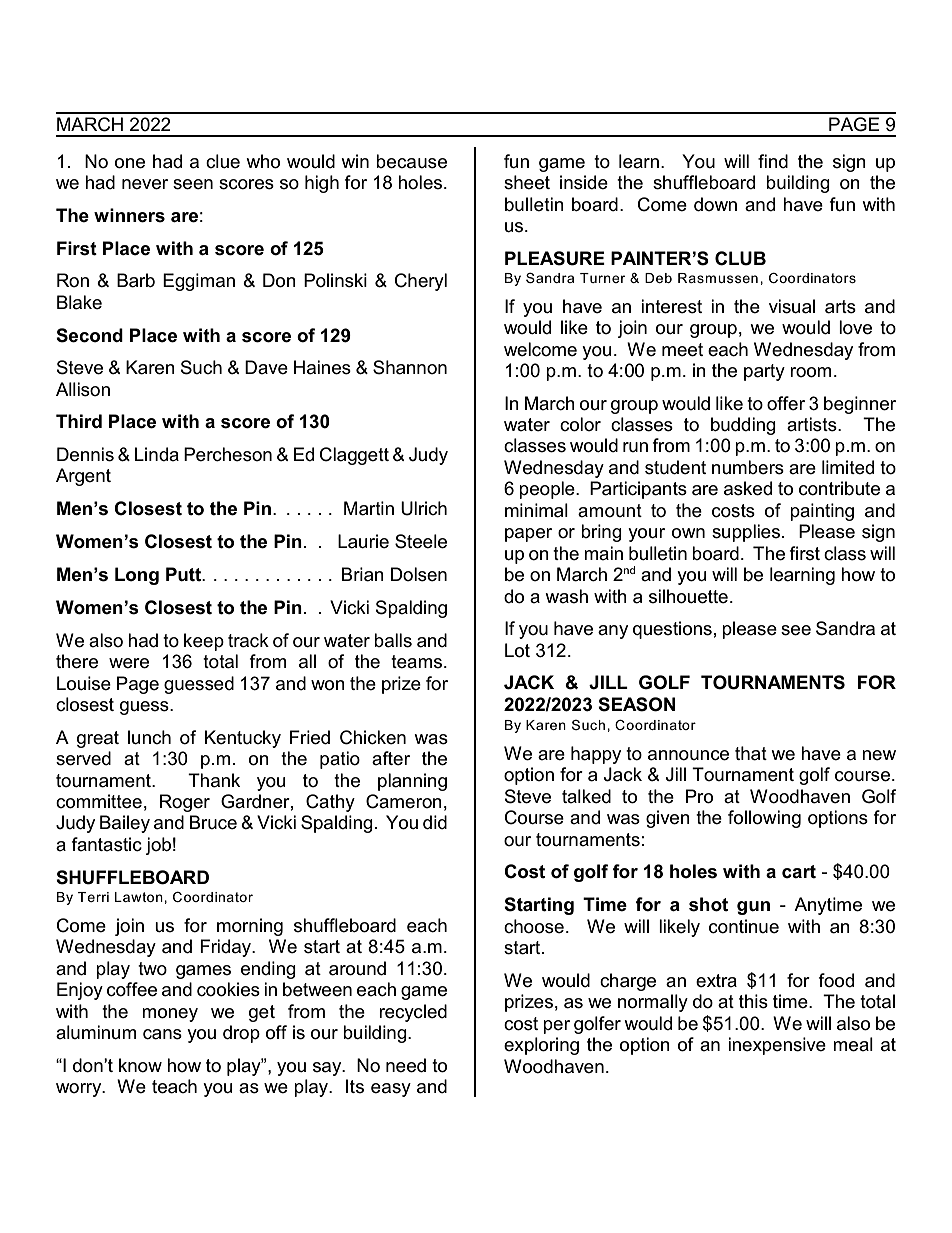 Image resolution: width=952 pixels, height=1233 pixels. Describe the element at coordinates (140, 1065) in the screenshot. I see `know` at that location.
